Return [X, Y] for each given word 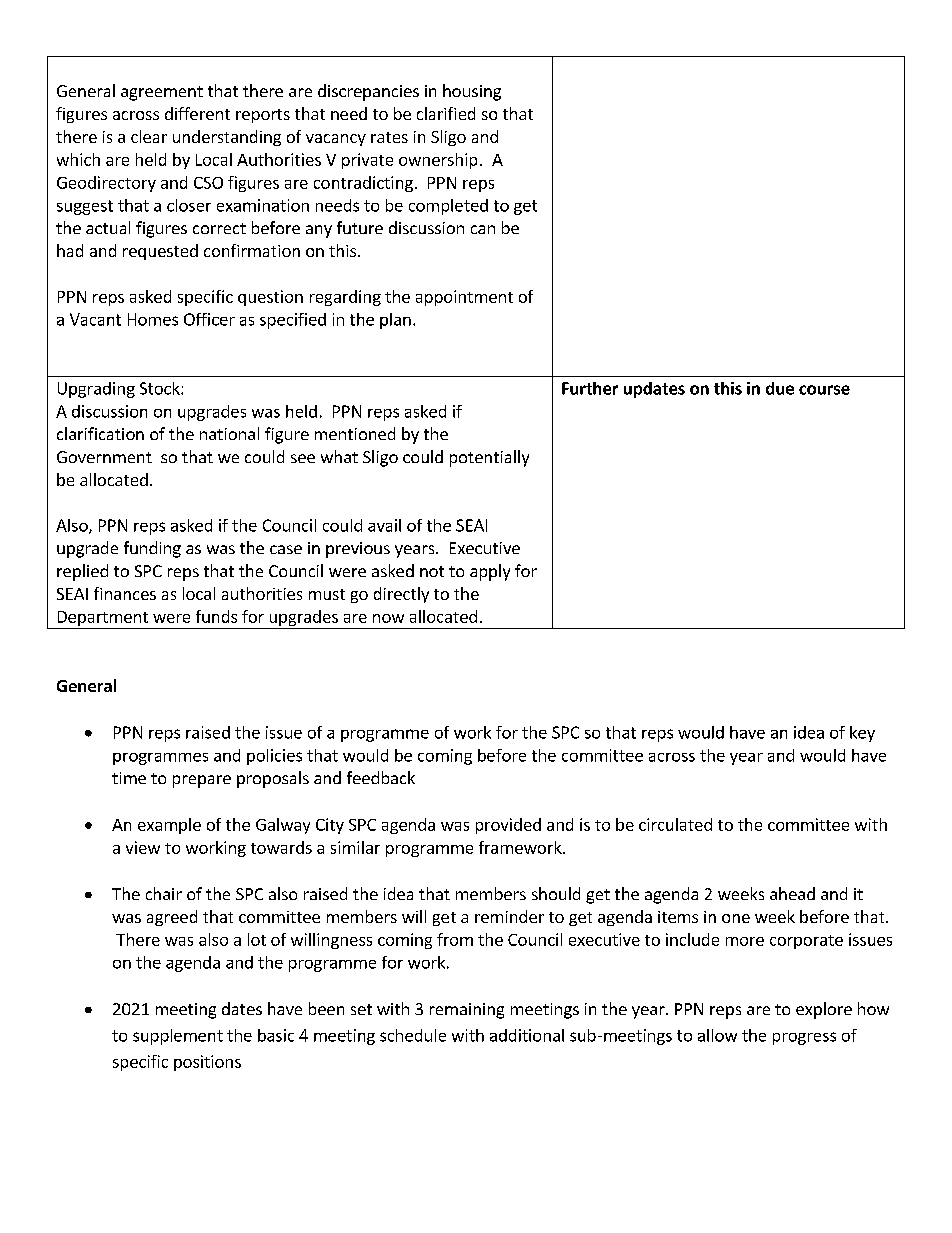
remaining [467, 1011]
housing [472, 92]
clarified [446, 113]
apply [490, 572]
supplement [178, 1037]
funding [152, 549]
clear [149, 136]
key [862, 734]
